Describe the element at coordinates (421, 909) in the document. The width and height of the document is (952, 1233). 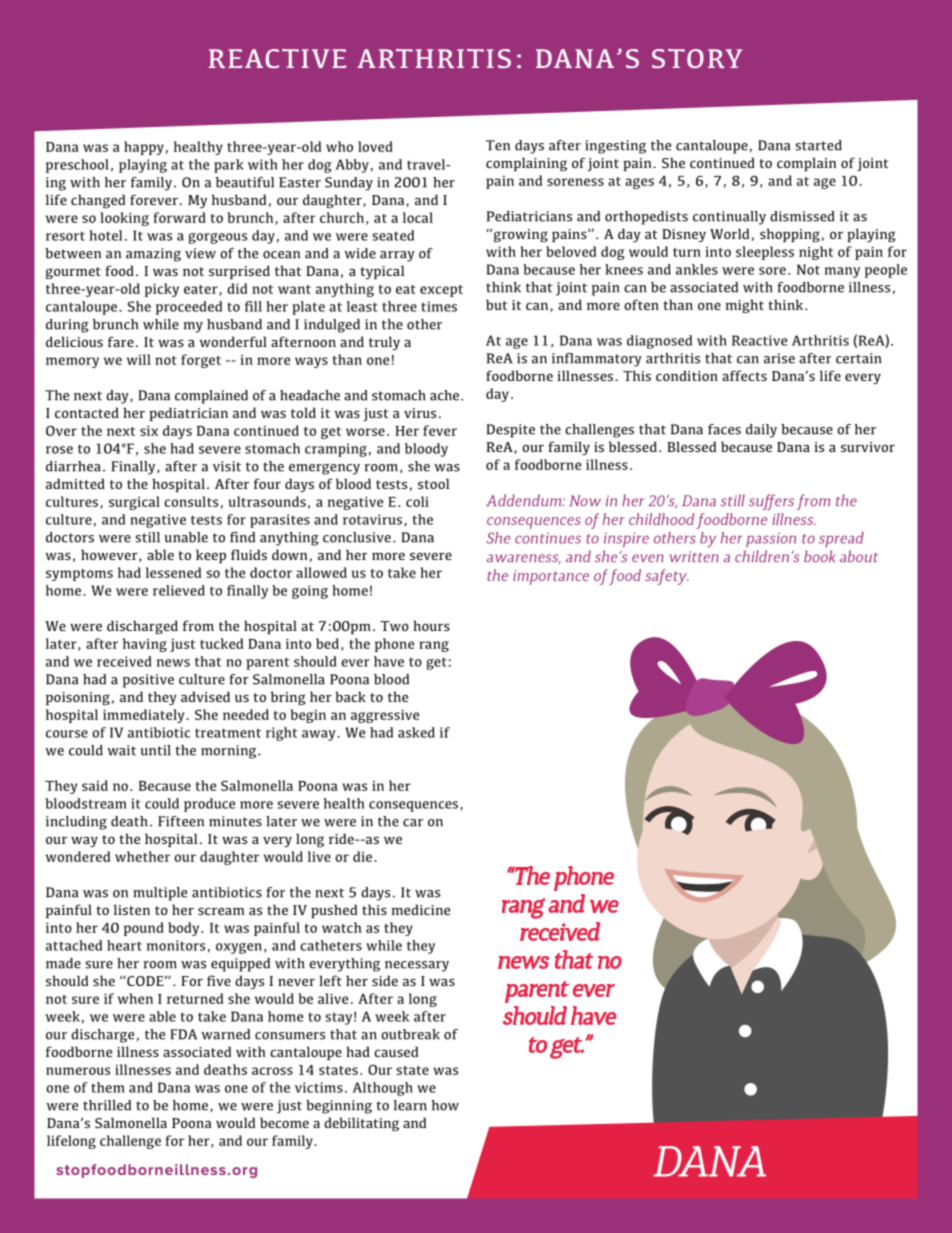
I see `medicine` at that location.
